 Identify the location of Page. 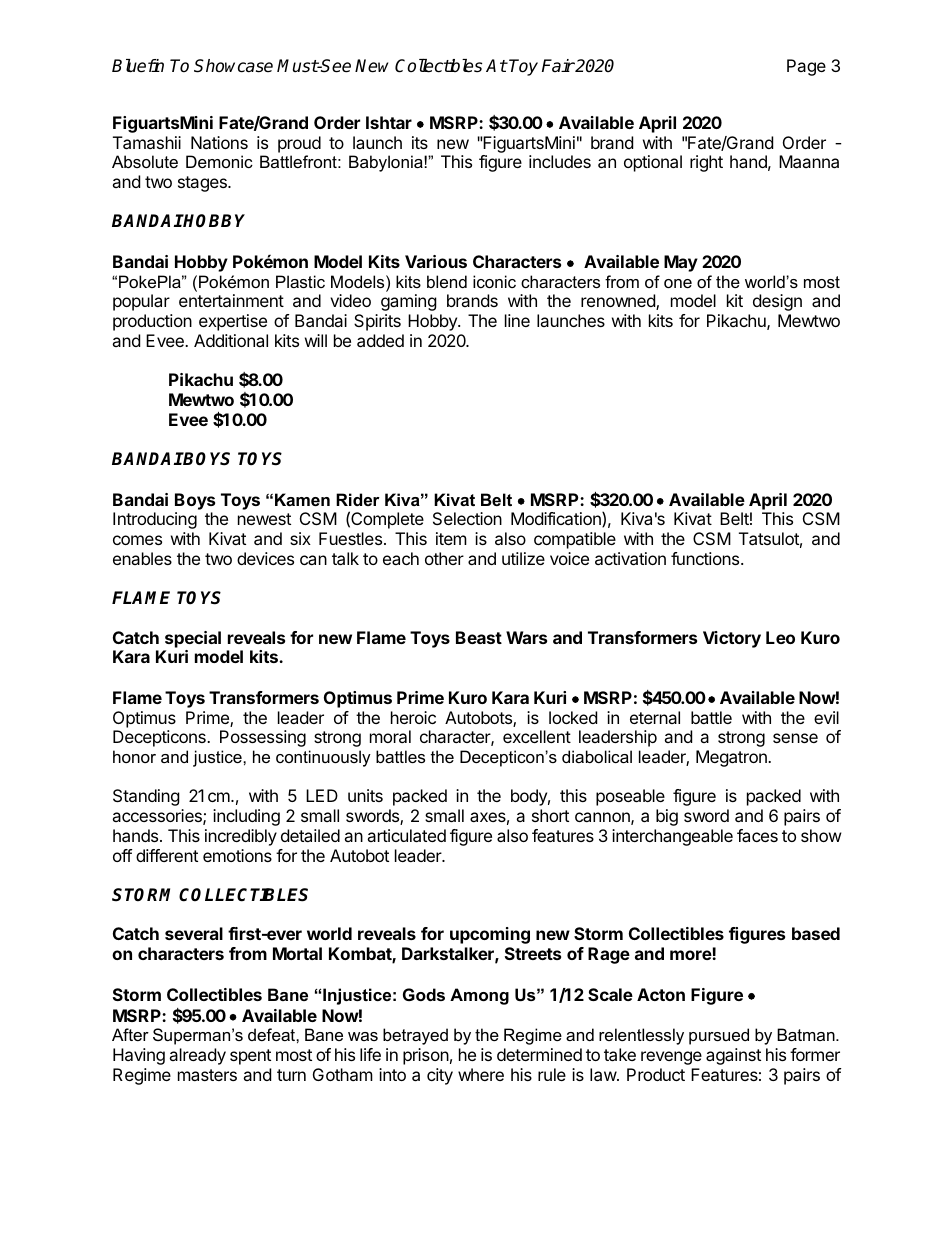
(806, 67).
